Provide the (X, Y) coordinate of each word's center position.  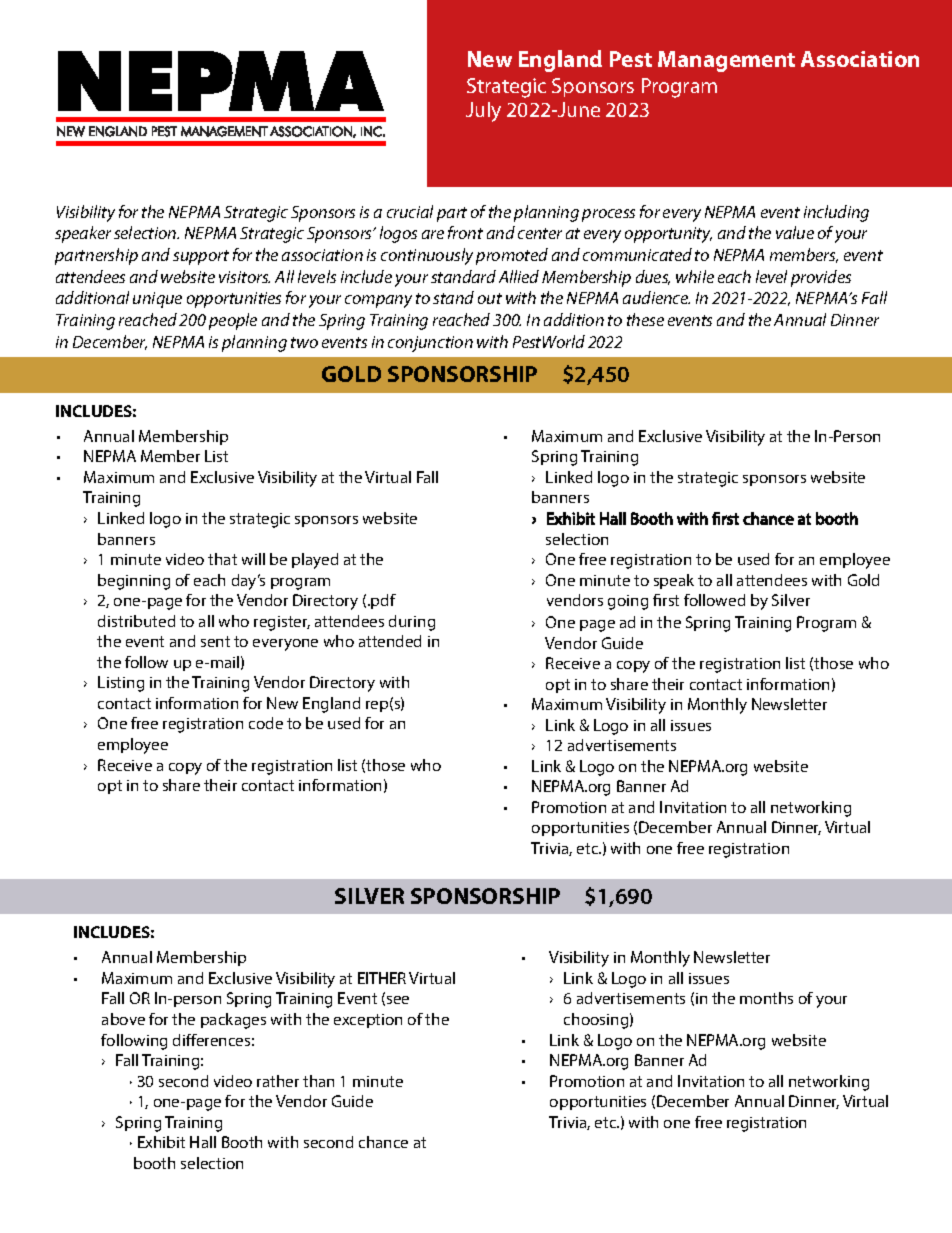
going (628, 602)
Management (726, 61)
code (266, 723)
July (483, 112)
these (645, 319)
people (233, 321)
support (201, 257)
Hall (203, 1142)
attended (390, 641)
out (490, 298)
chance (383, 1142)
